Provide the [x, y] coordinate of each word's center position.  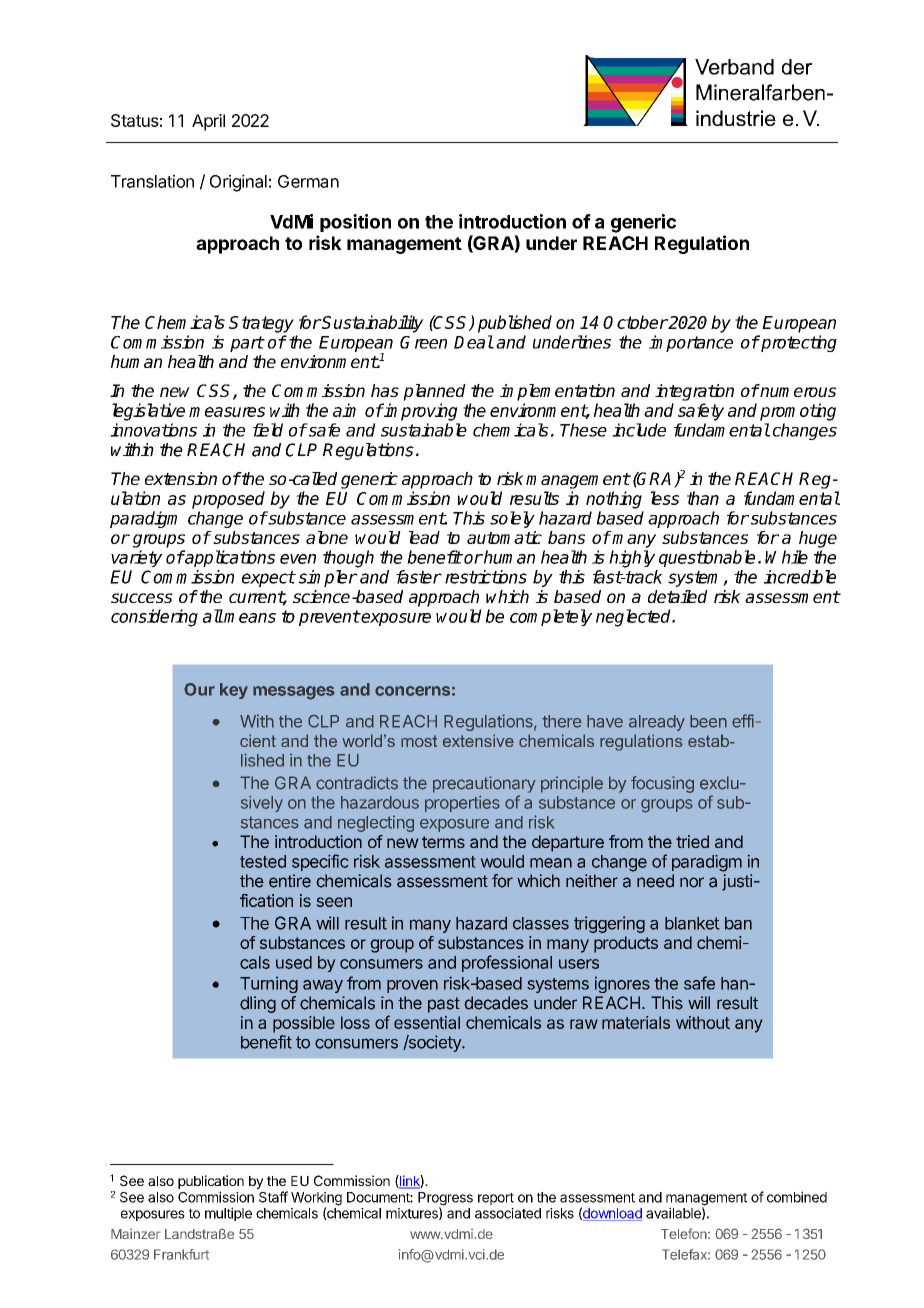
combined [797, 1197]
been [708, 721]
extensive [478, 740]
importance [691, 343]
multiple [228, 1214]
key [234, 691]
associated [508, 1213]
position [355, 223]
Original [238, 183]
